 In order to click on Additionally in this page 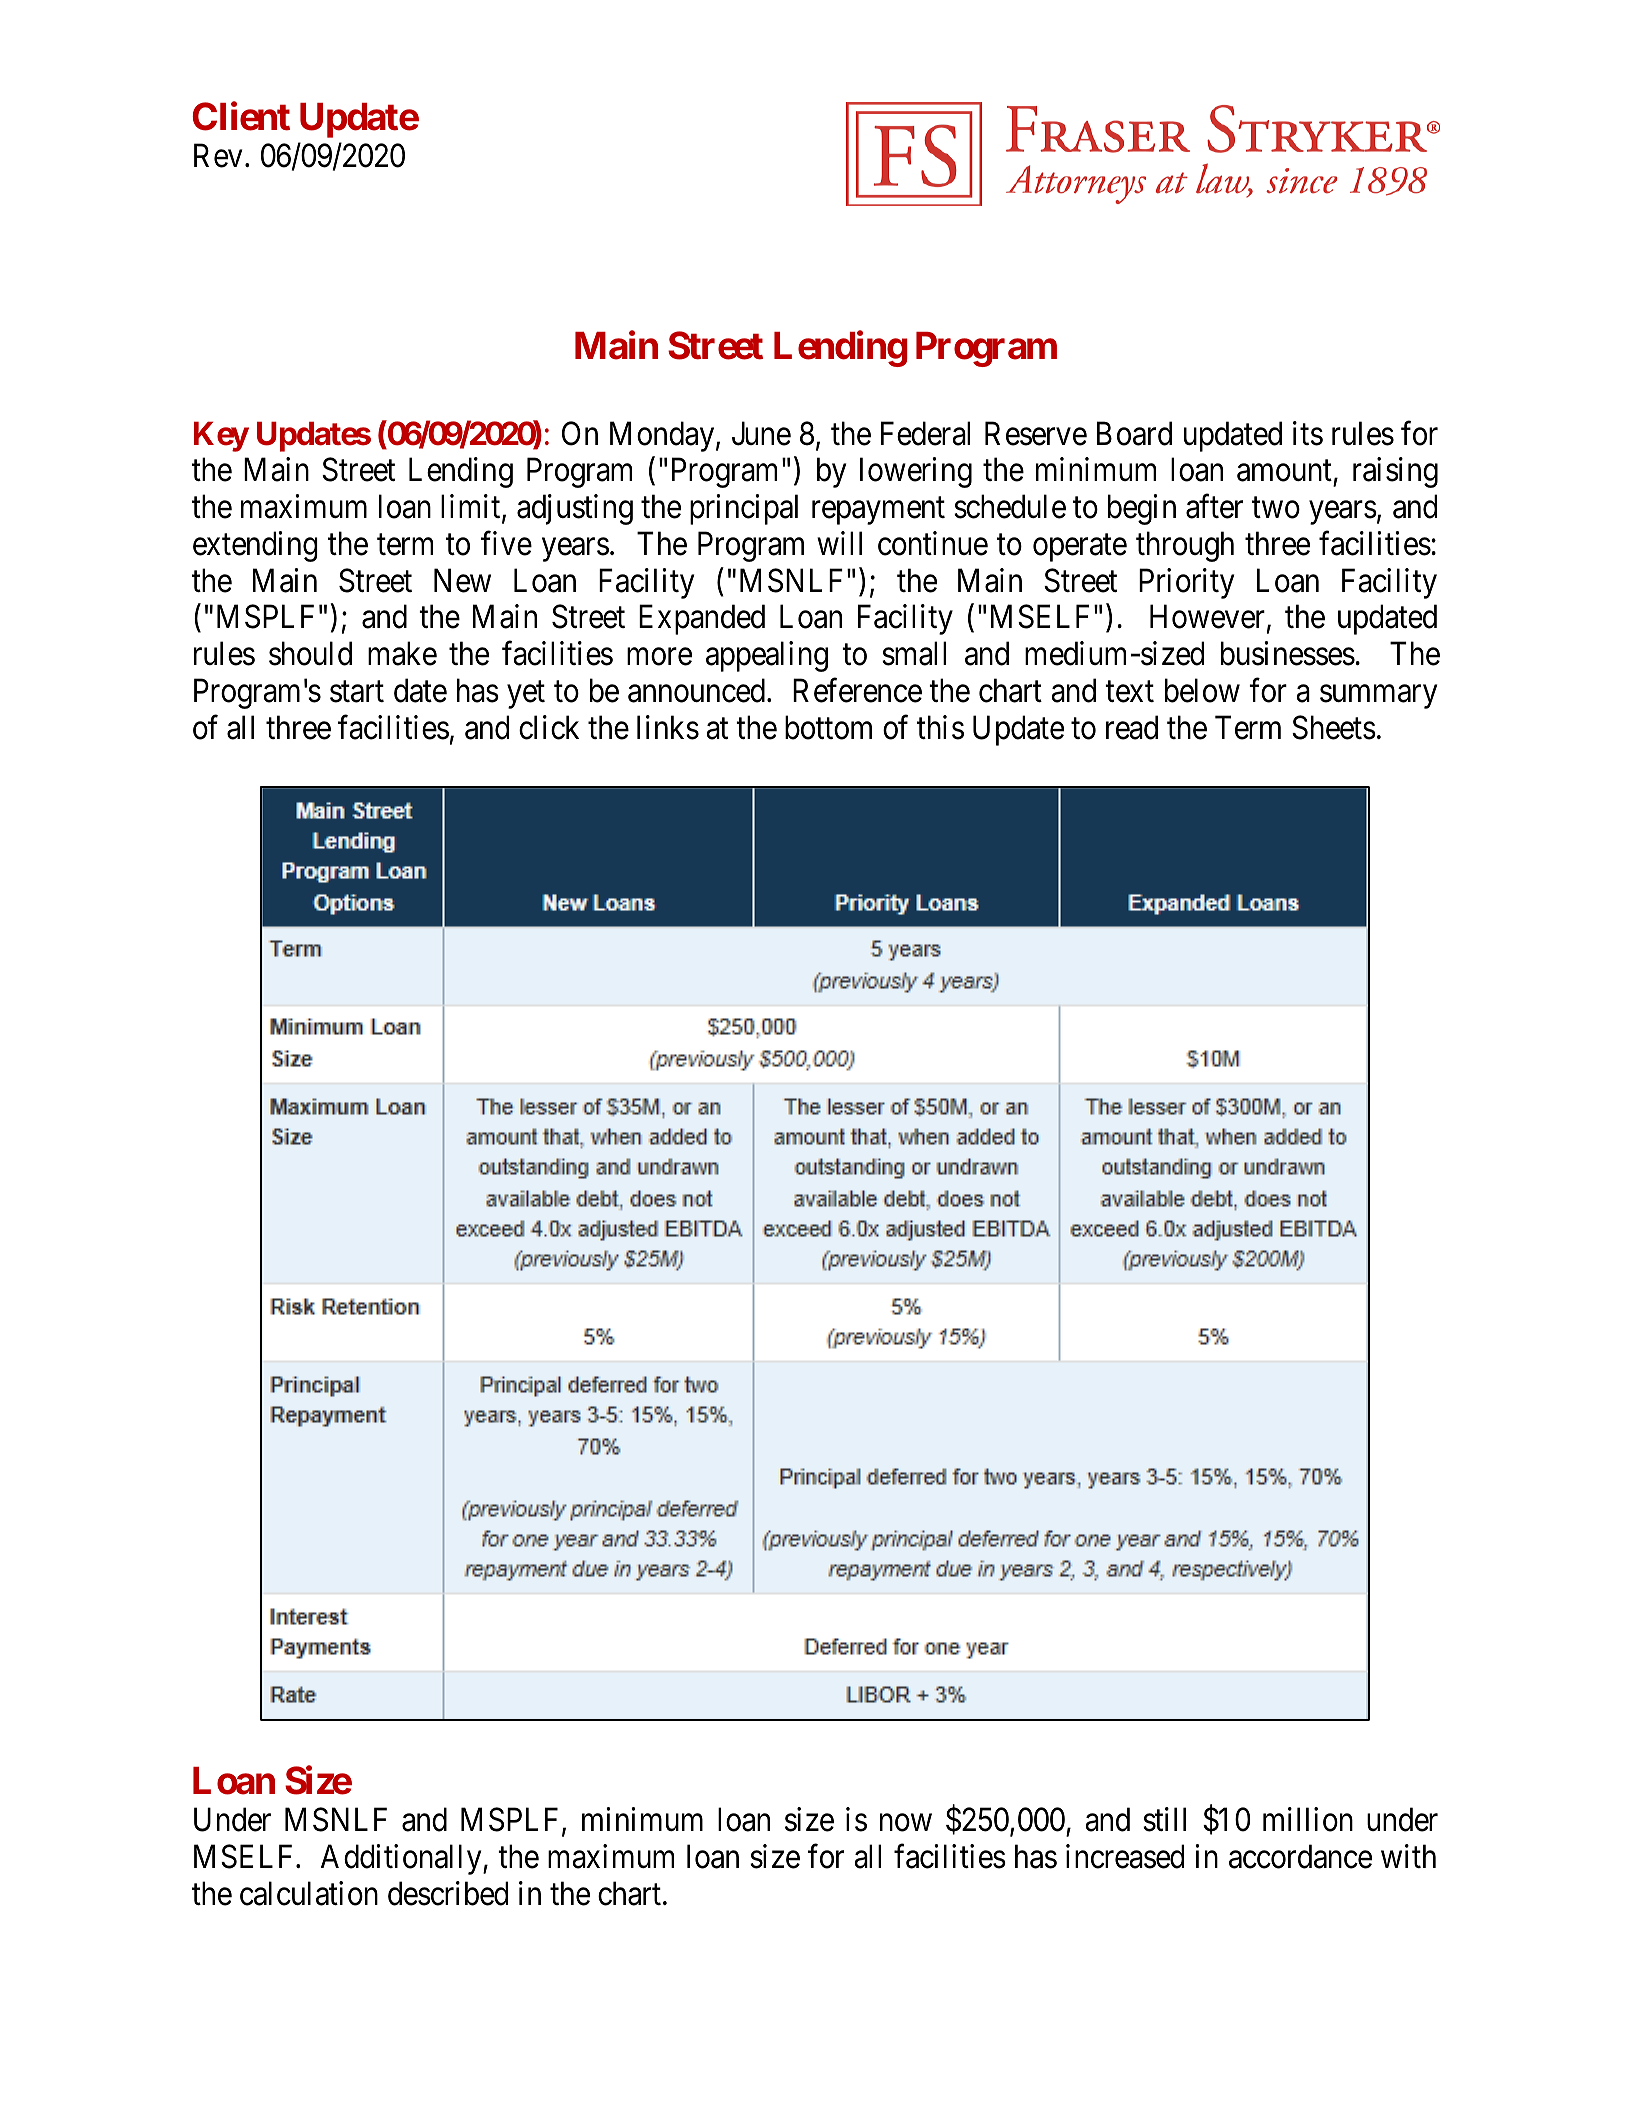, I will do `click(402, 1859)`.
